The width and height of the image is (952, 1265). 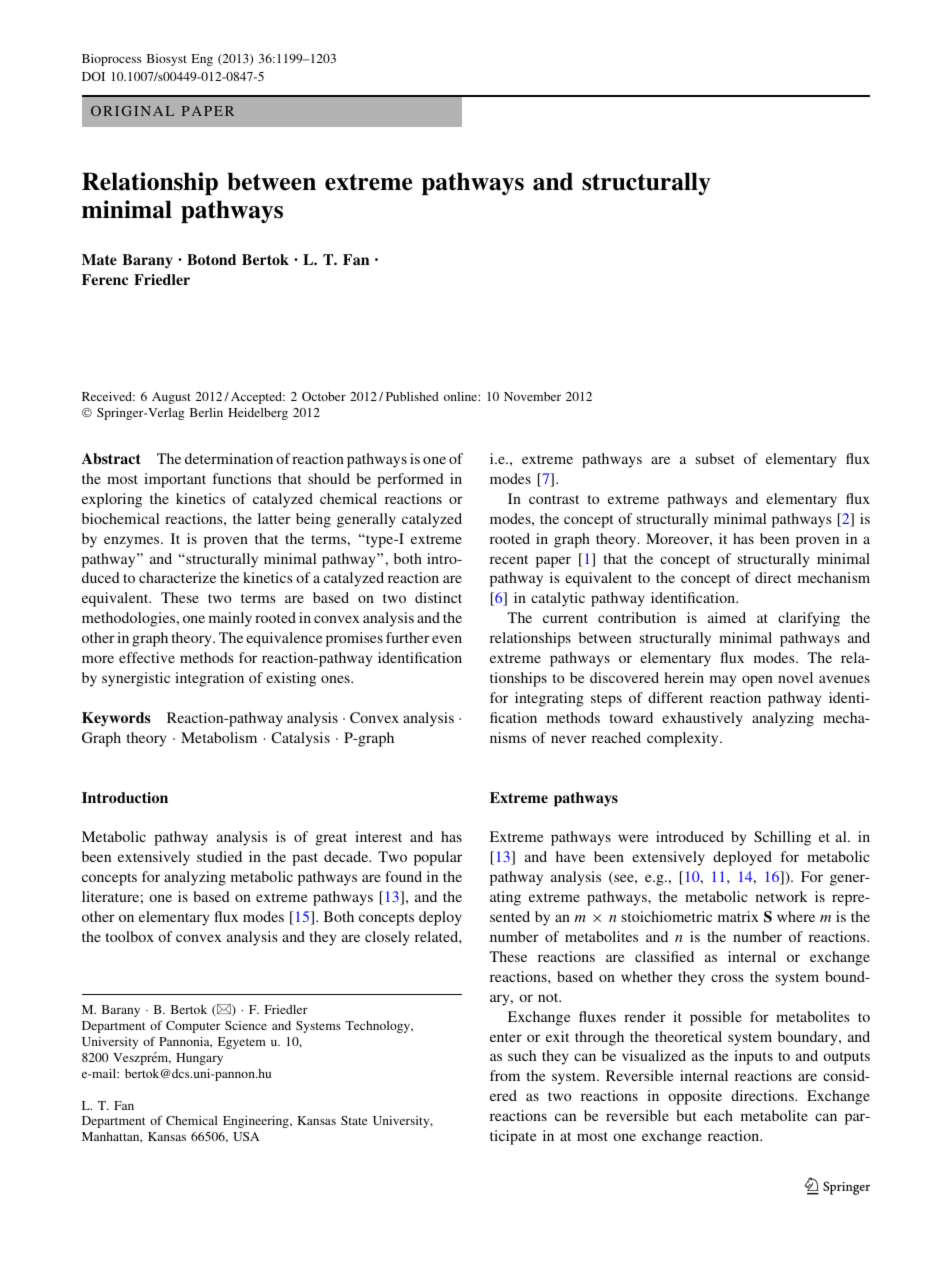 I want to click on Keywords, so click(x=116, y=719).
